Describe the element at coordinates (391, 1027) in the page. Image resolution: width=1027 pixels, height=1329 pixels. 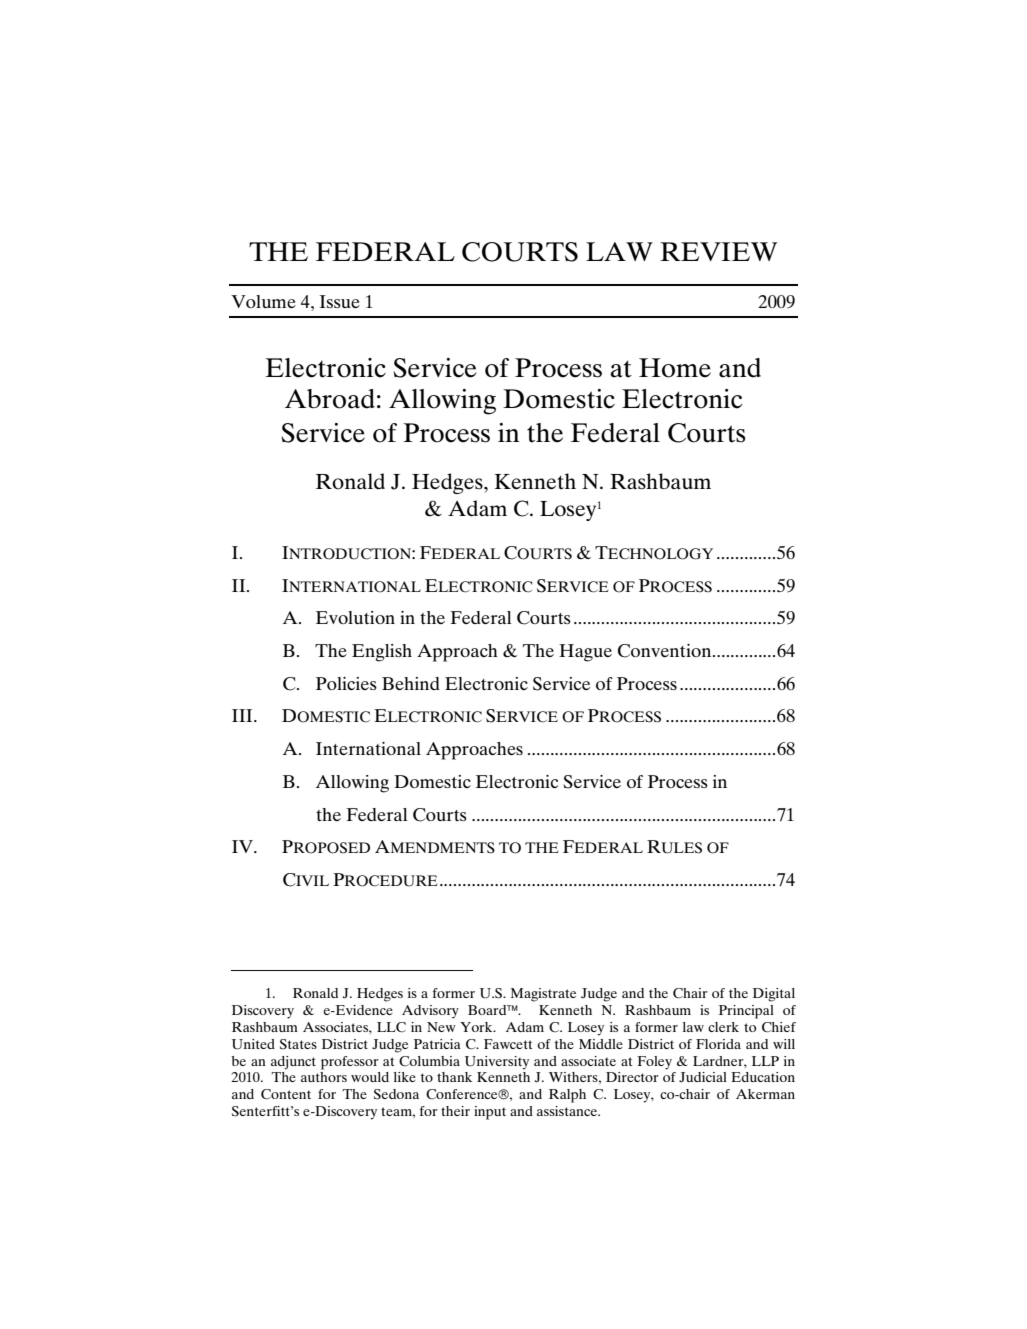
I see `LLC` at that location.
